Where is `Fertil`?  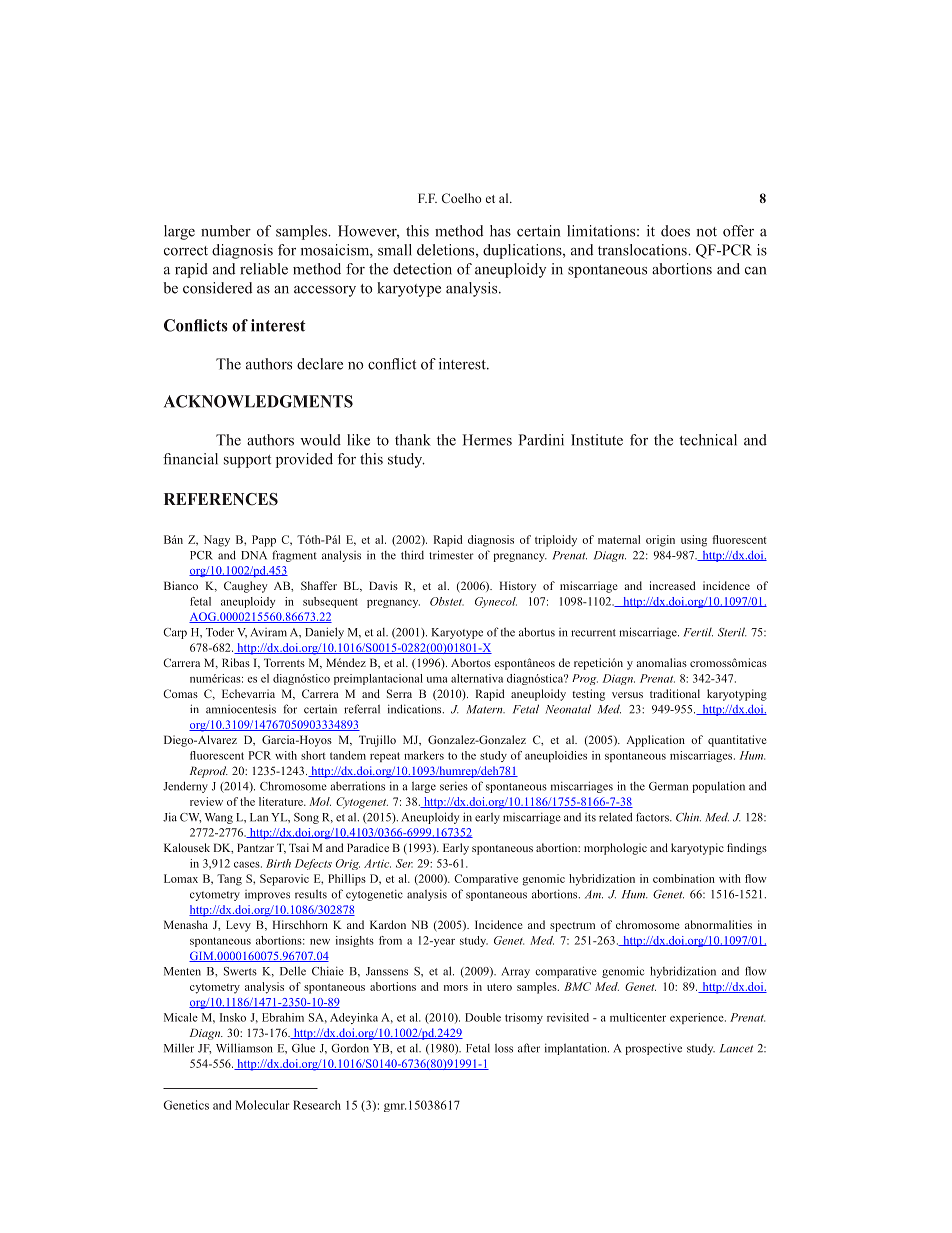
Fertil is located at coordinates (698, 632).
